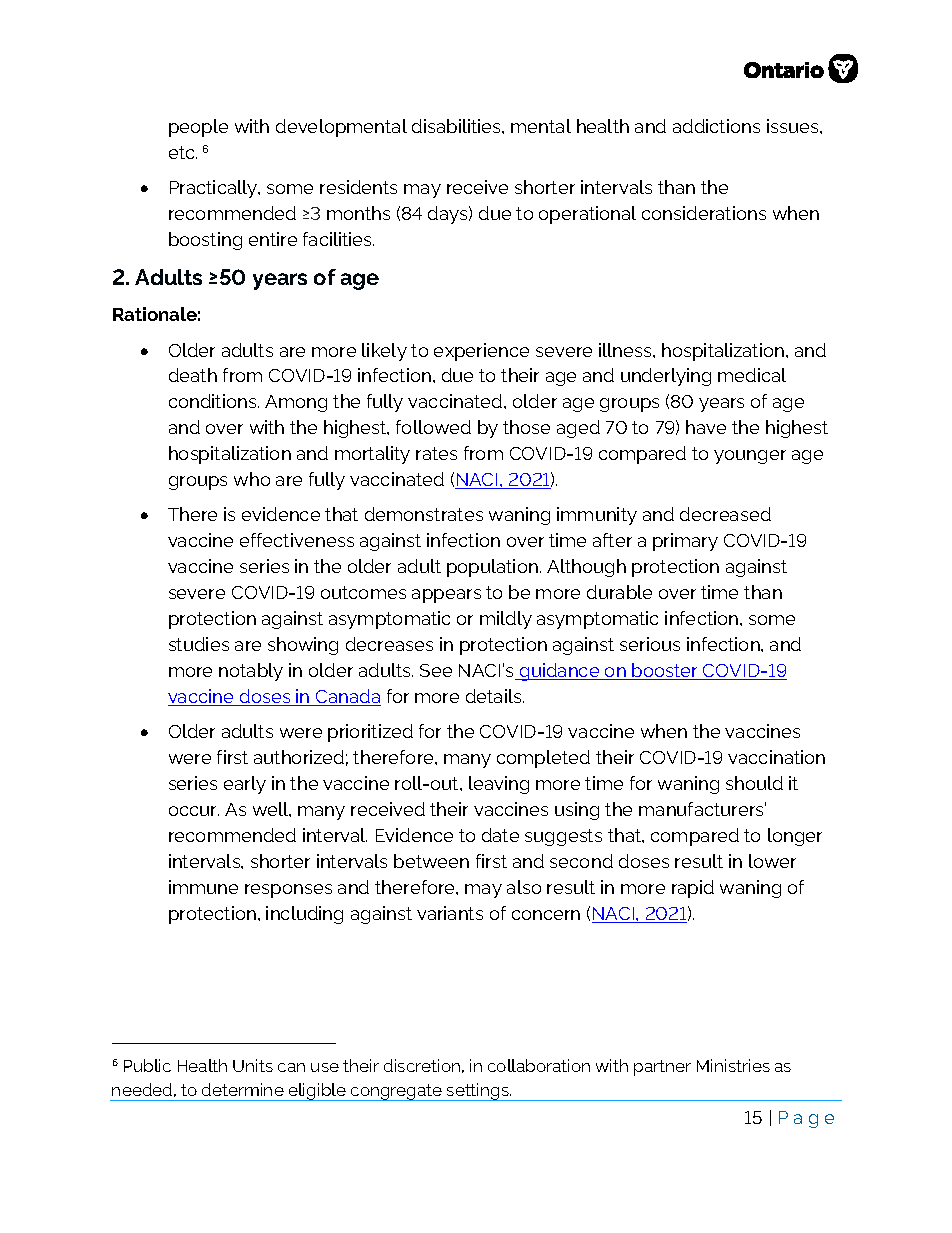 This page has width=952, height=1233. What do you see at coordinates (716, 126) in the page?
I see `addictions` at bounding box center [716, 126].
